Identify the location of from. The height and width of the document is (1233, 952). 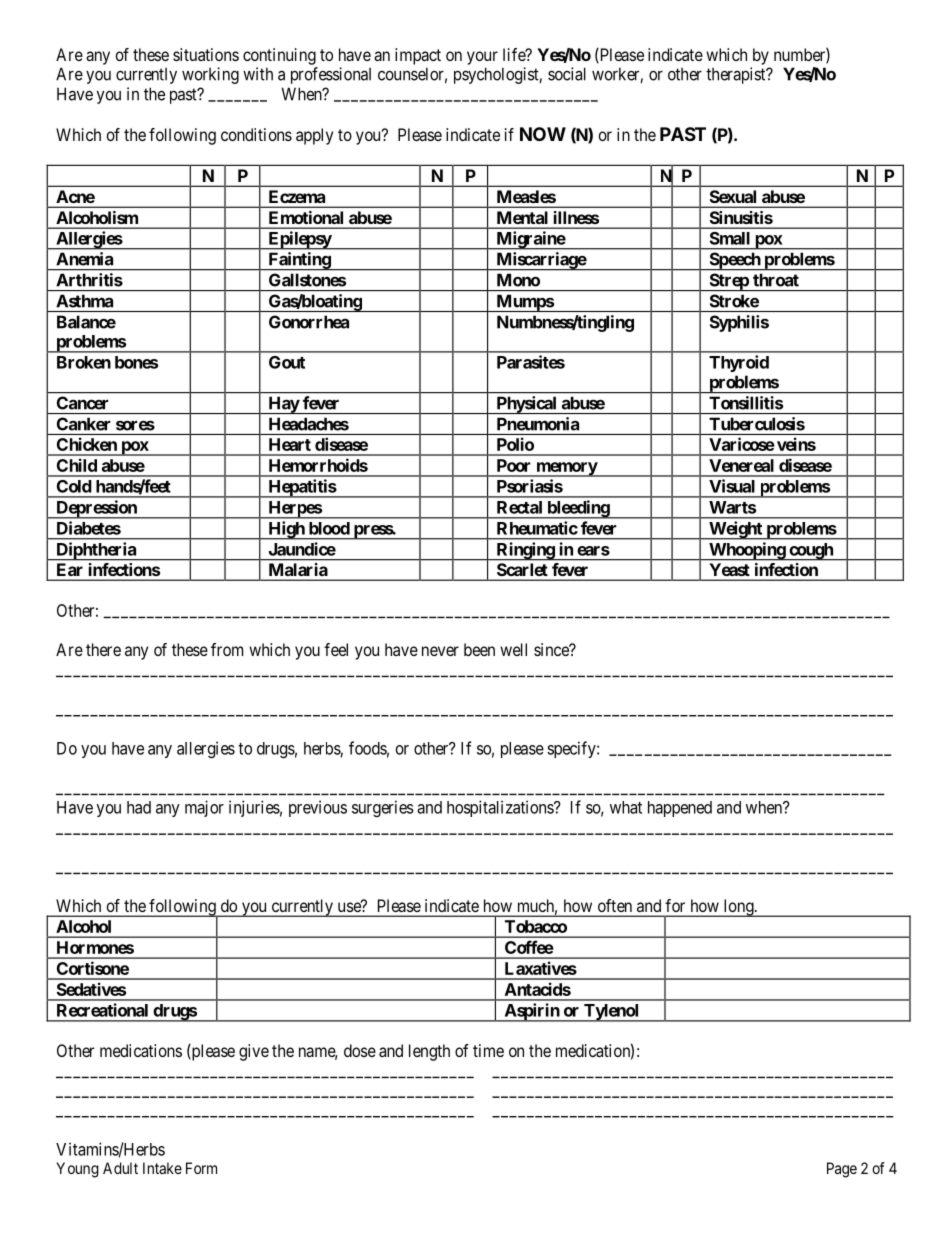
(227, 649).
